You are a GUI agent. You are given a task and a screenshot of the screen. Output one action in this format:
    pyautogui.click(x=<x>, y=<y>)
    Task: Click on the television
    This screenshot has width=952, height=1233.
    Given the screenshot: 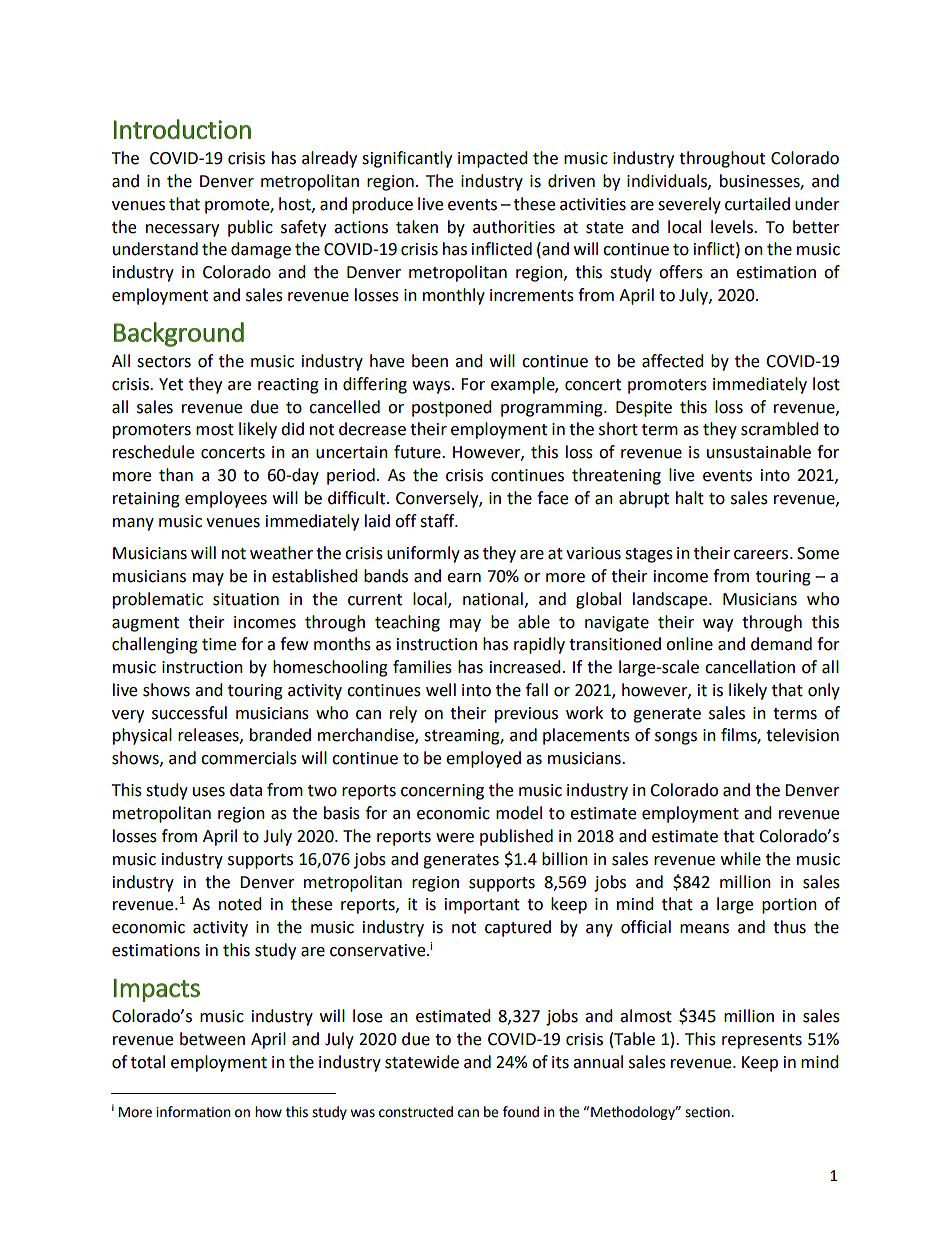 What is the action you would take?
    pyautogui.click(x=802, y=735)
